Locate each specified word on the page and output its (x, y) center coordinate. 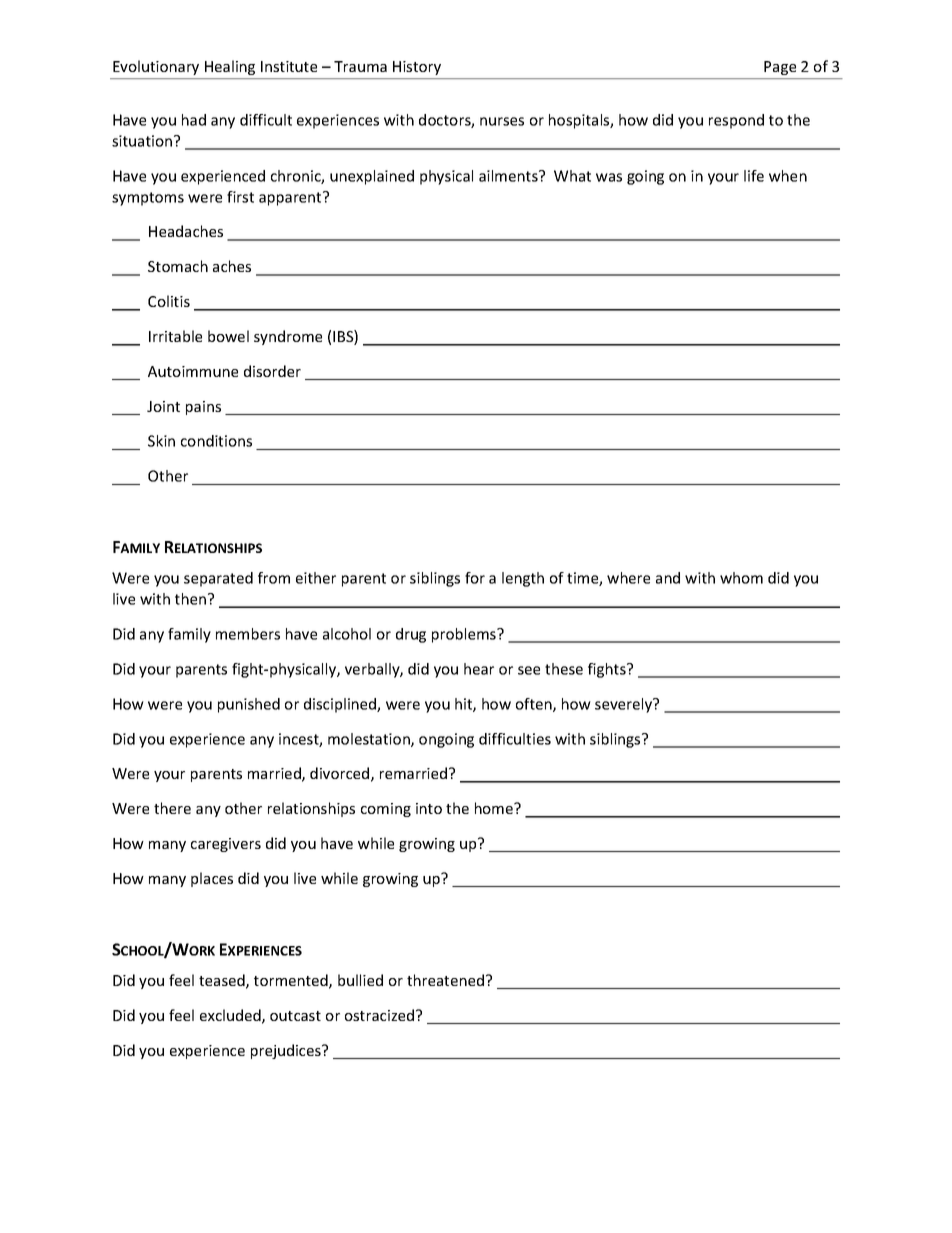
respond (736, 121)
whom (741, 578)
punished (249, 705)
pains (203, 408)
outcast (295, 1016)
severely (625, 705)
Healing (230, 67)
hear (479, 669)
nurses (502, 121)
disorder (272, 371)
